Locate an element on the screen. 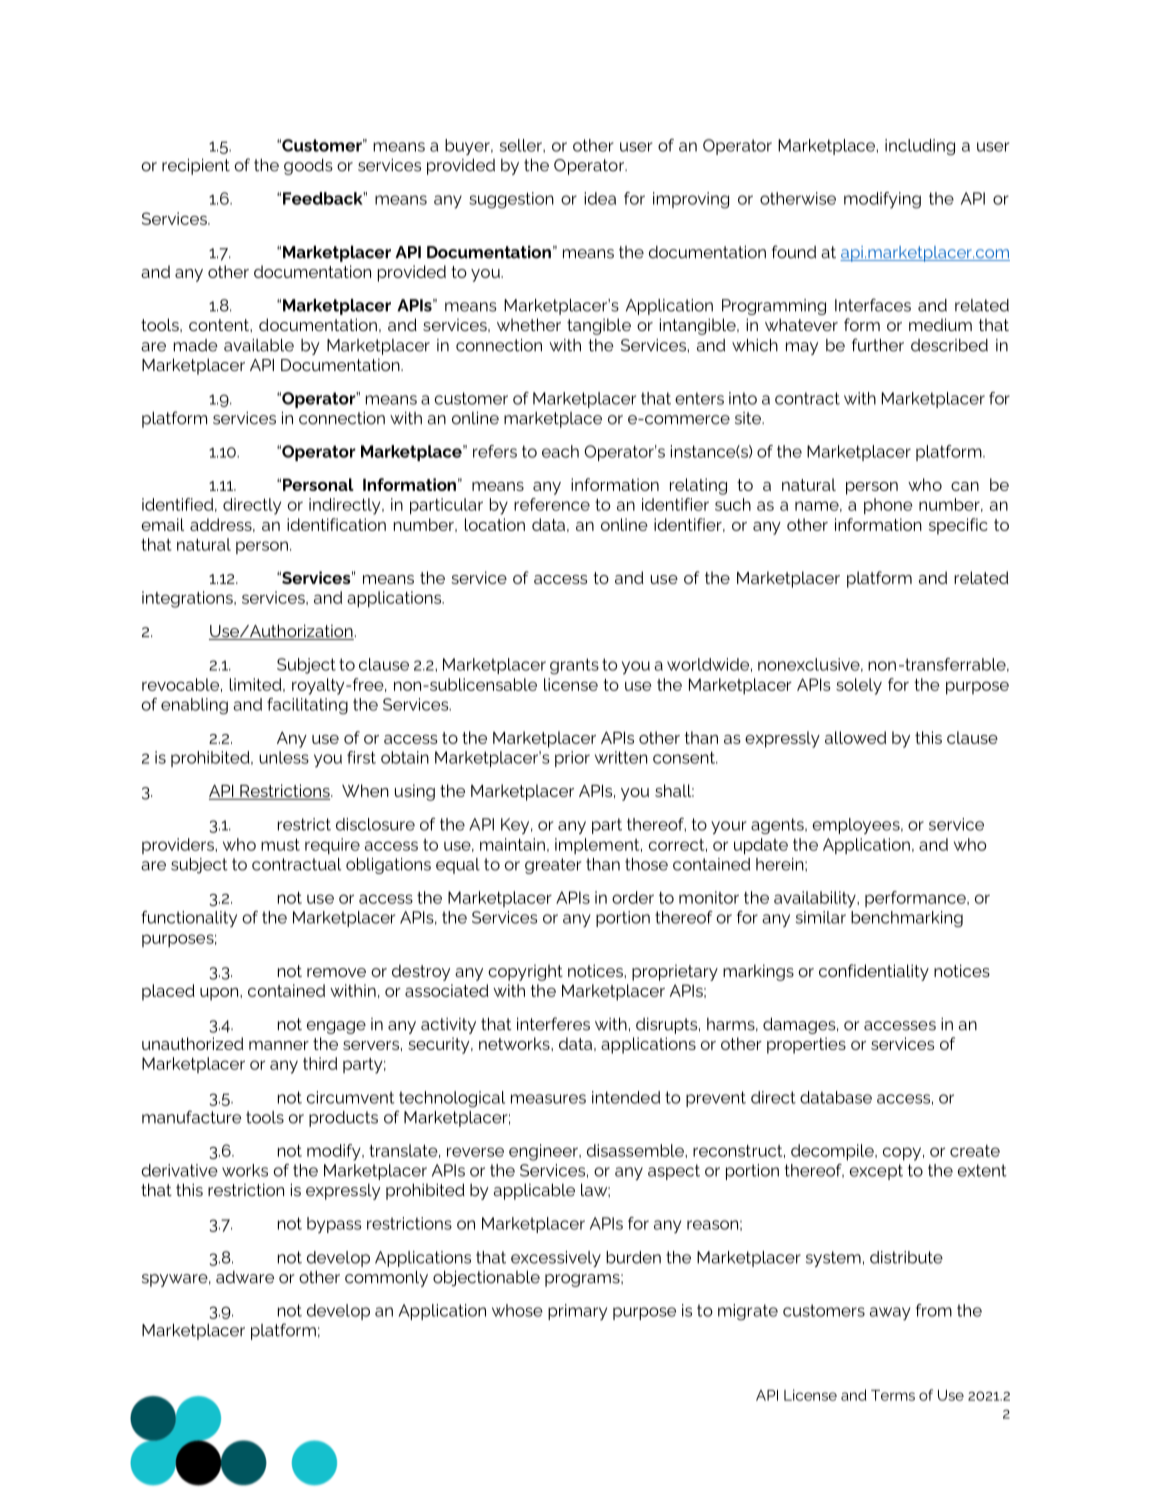 Image resolution: width=1151 pixels, height=1489 pixels. Terms is located at coordinates (893, 1395).
